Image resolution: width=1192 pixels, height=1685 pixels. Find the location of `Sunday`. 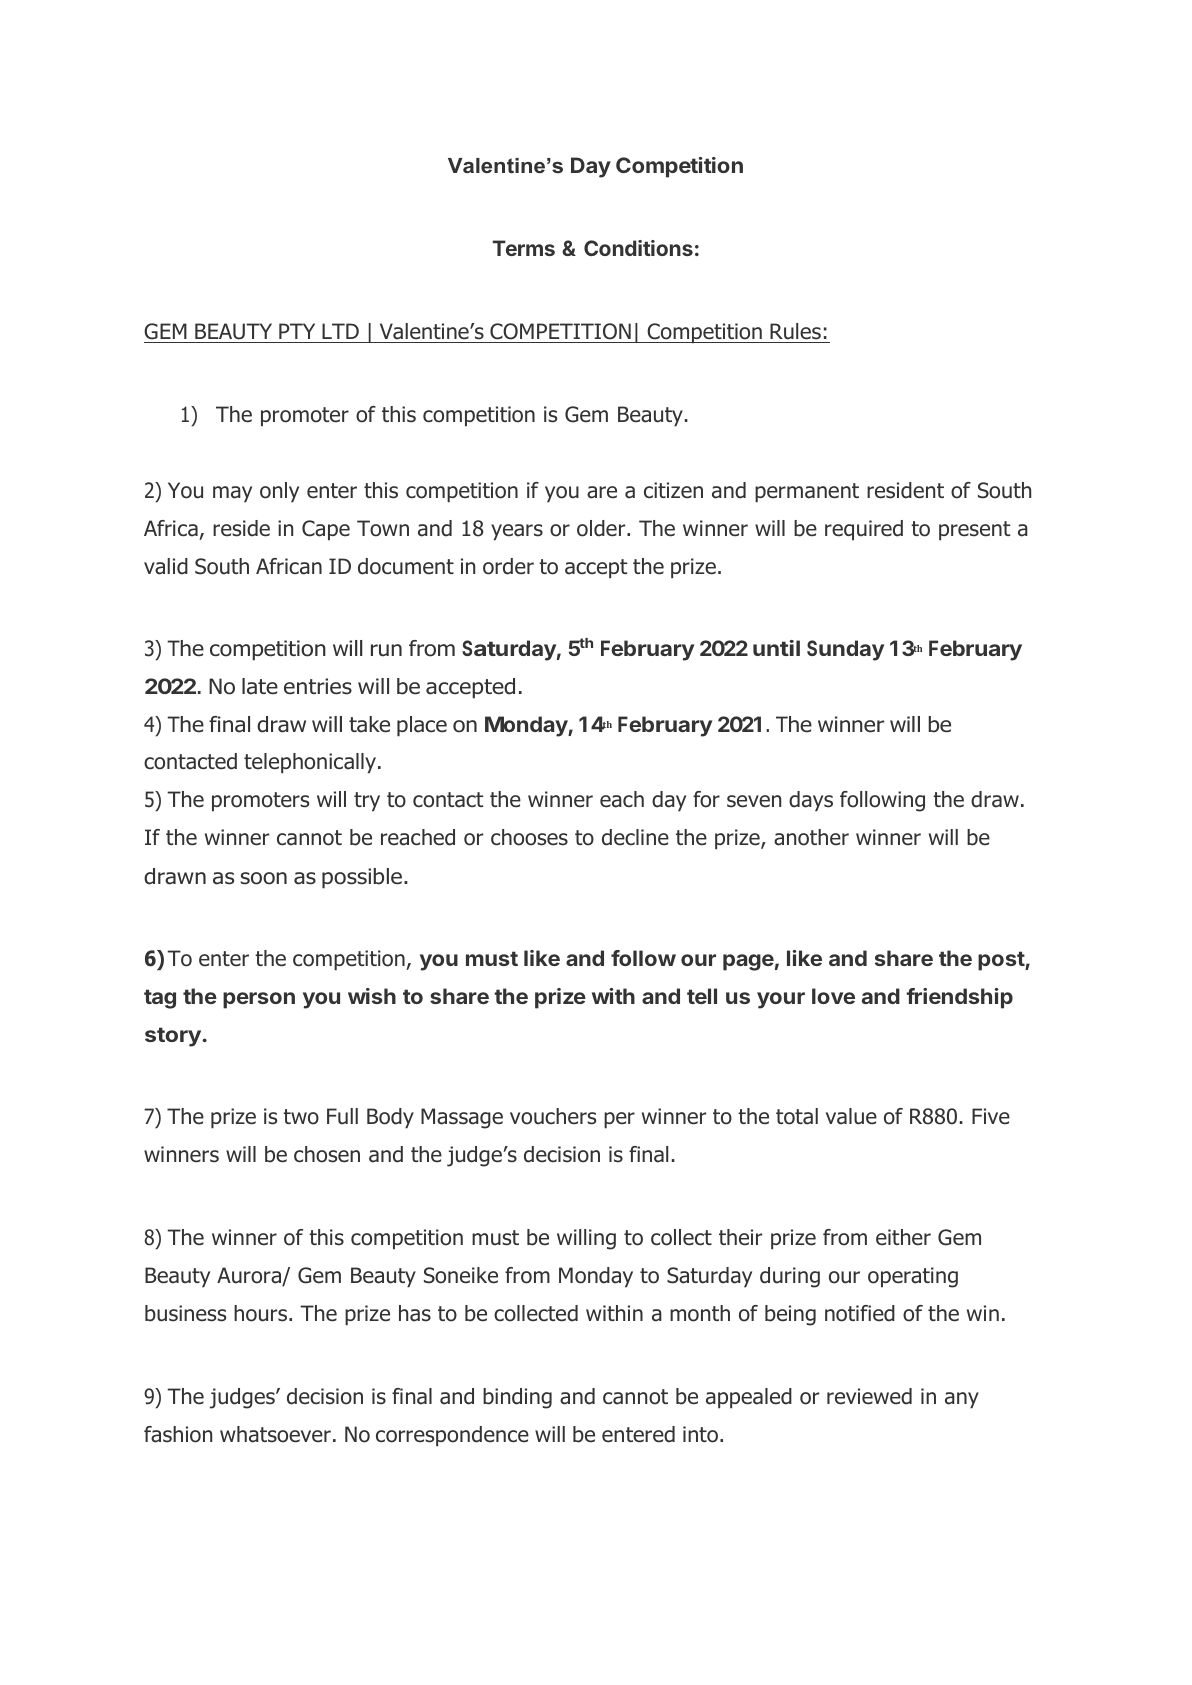

Sunday is located at coordinates (845, 650).
